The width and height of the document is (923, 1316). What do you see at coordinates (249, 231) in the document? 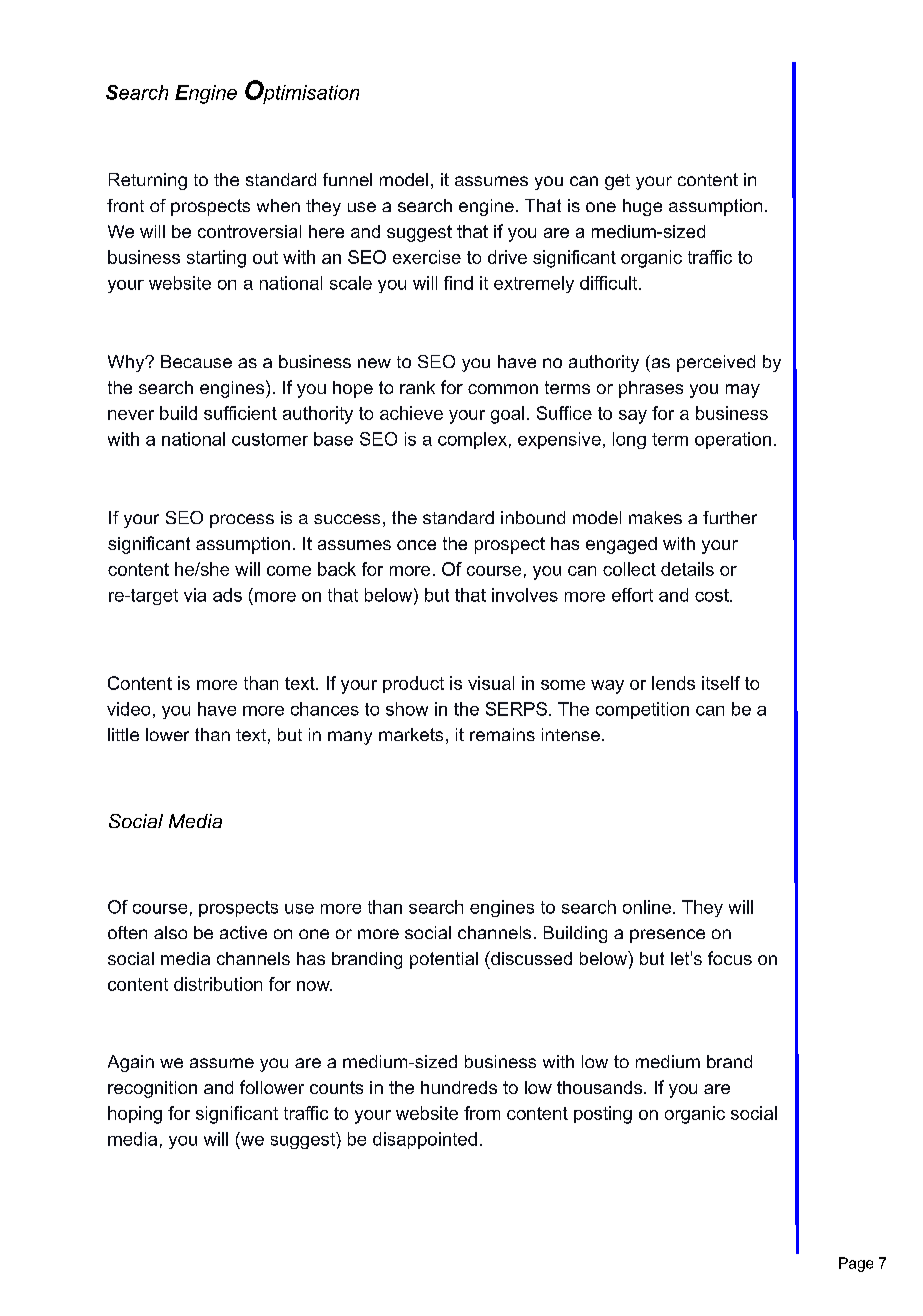
I see `controversial` at bounding box center [249, 231].
